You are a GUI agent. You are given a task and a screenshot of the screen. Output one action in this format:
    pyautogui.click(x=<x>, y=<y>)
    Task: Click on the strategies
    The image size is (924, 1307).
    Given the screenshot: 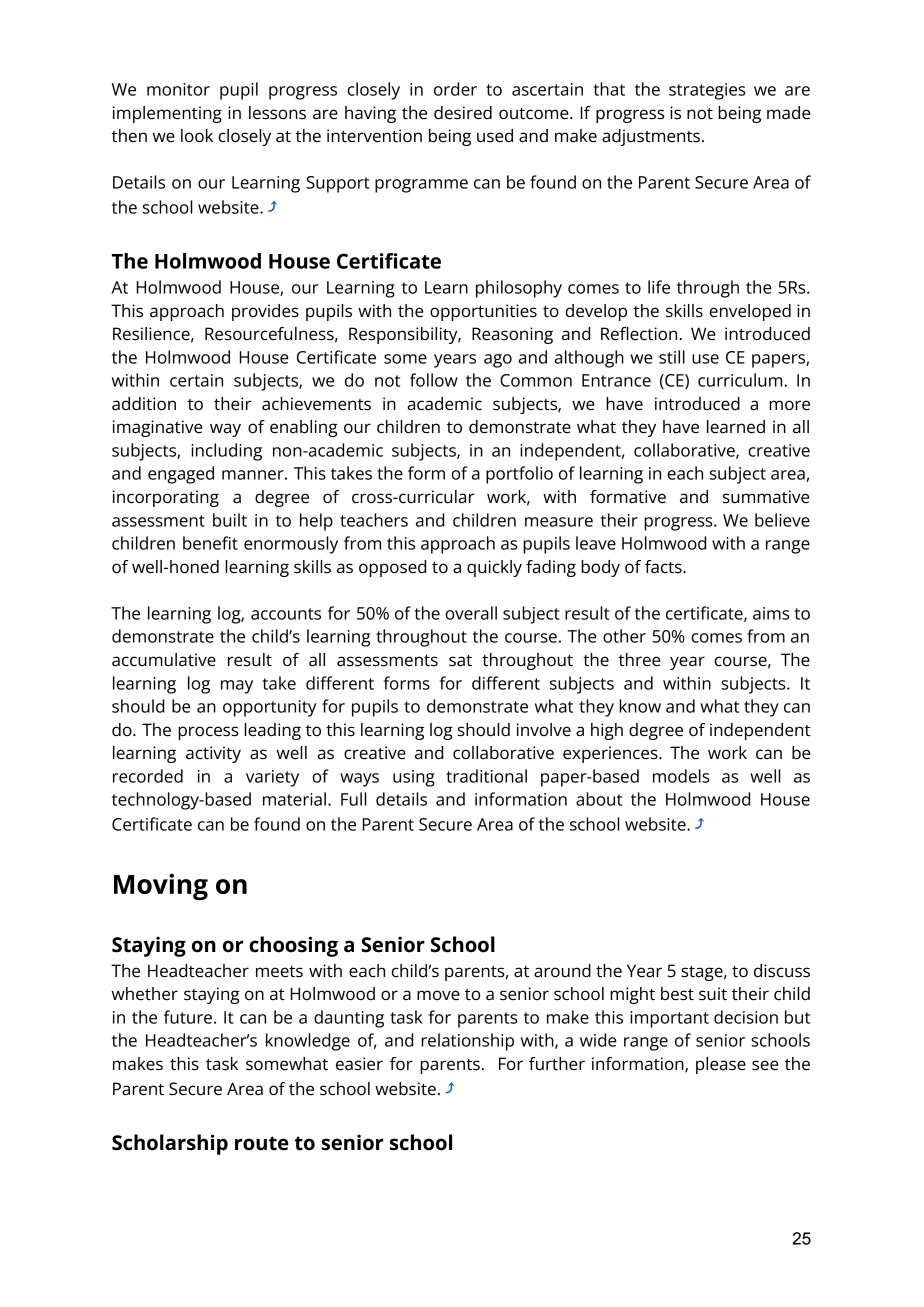 What is the action you would take?
    pyautogui.click(x=707, y=91)
